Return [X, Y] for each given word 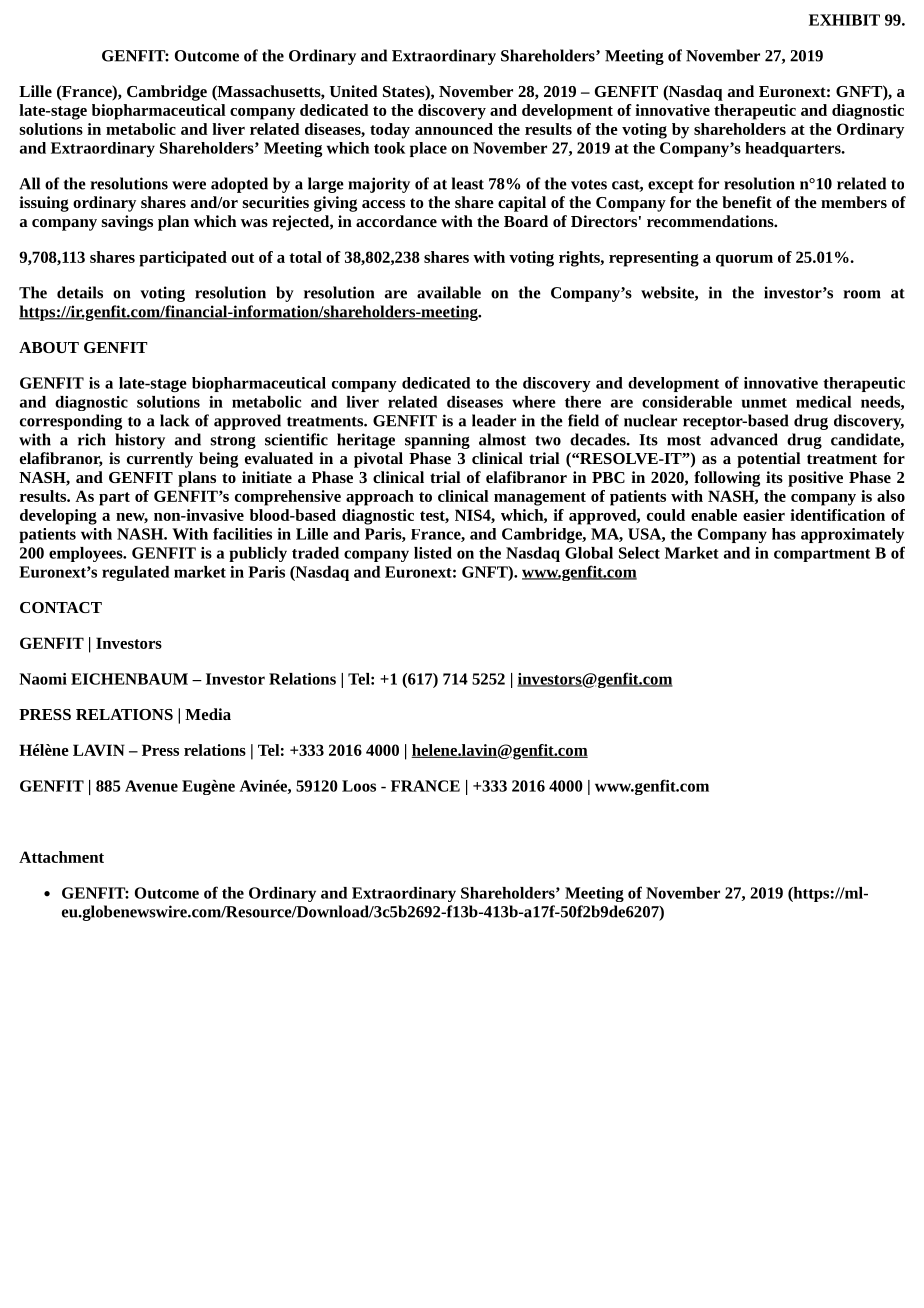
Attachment [61, 857]
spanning [437, 441]
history [140, 441]
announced [454, 129]
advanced [744, 439]
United [353, 91]
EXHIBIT [844, 20]
